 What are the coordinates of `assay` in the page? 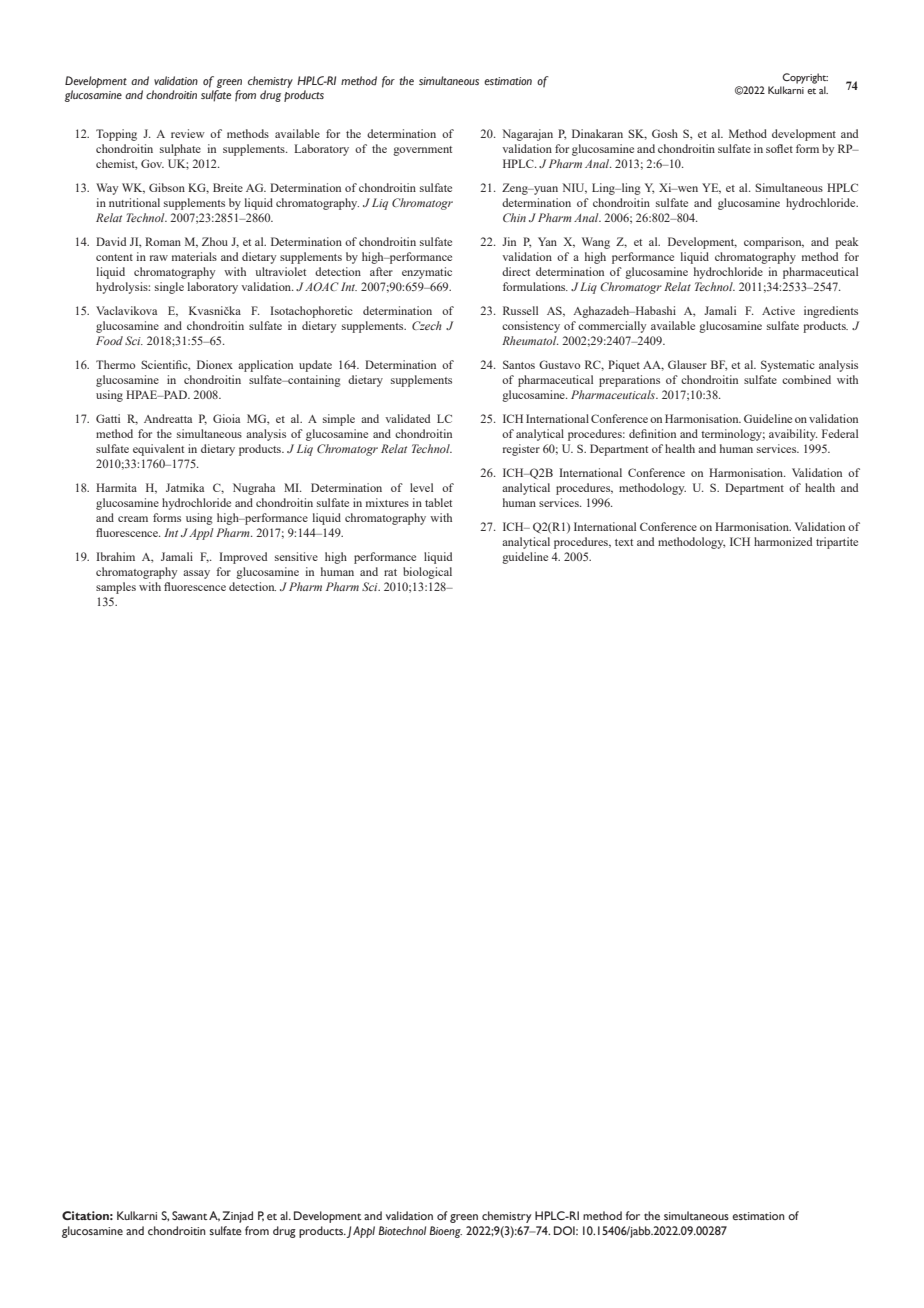 It's located at (196, 574).
